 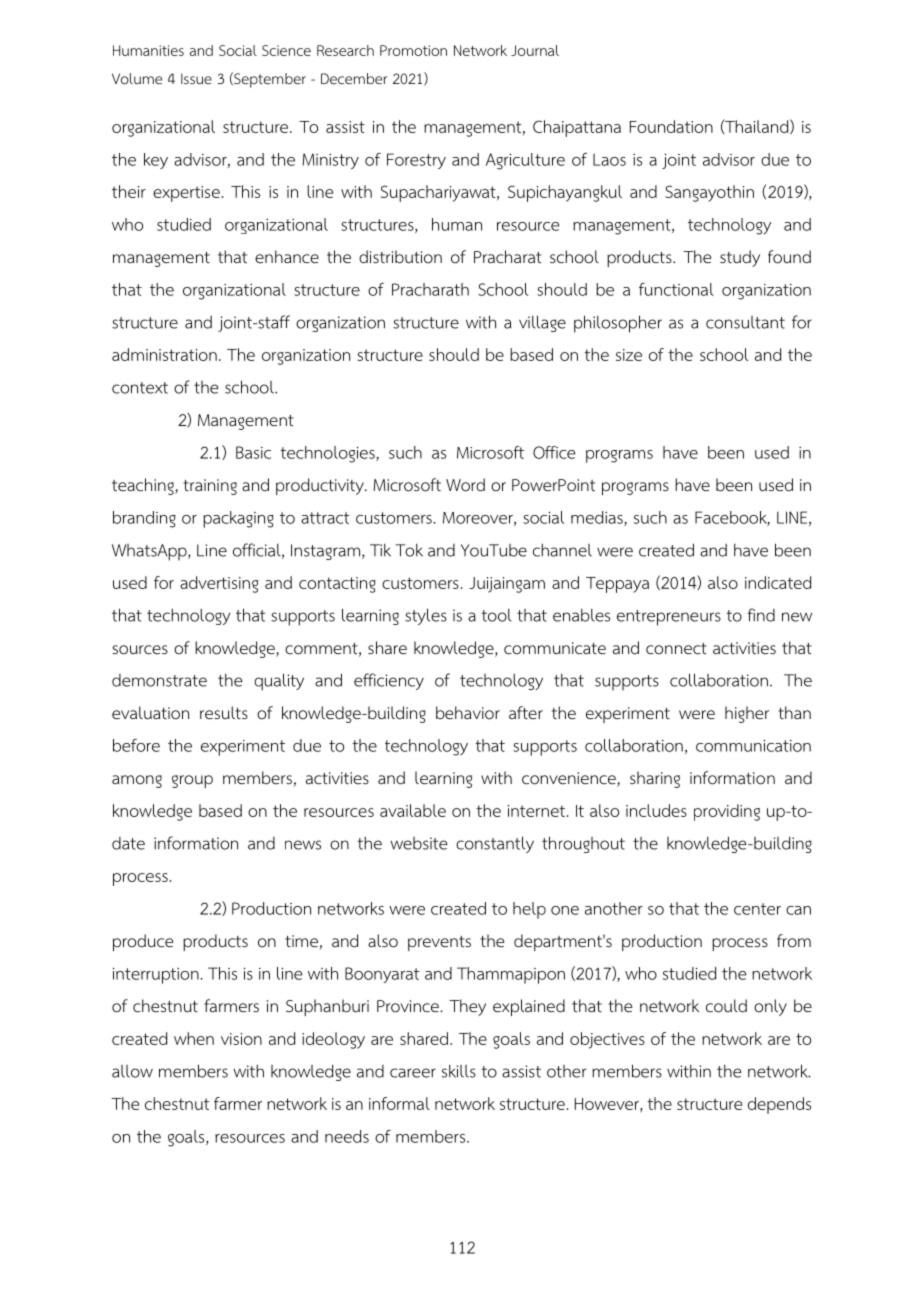 What do you see at coordinates (727, 812) in the page?
I see `providing` at bounding box center [727, 812].
